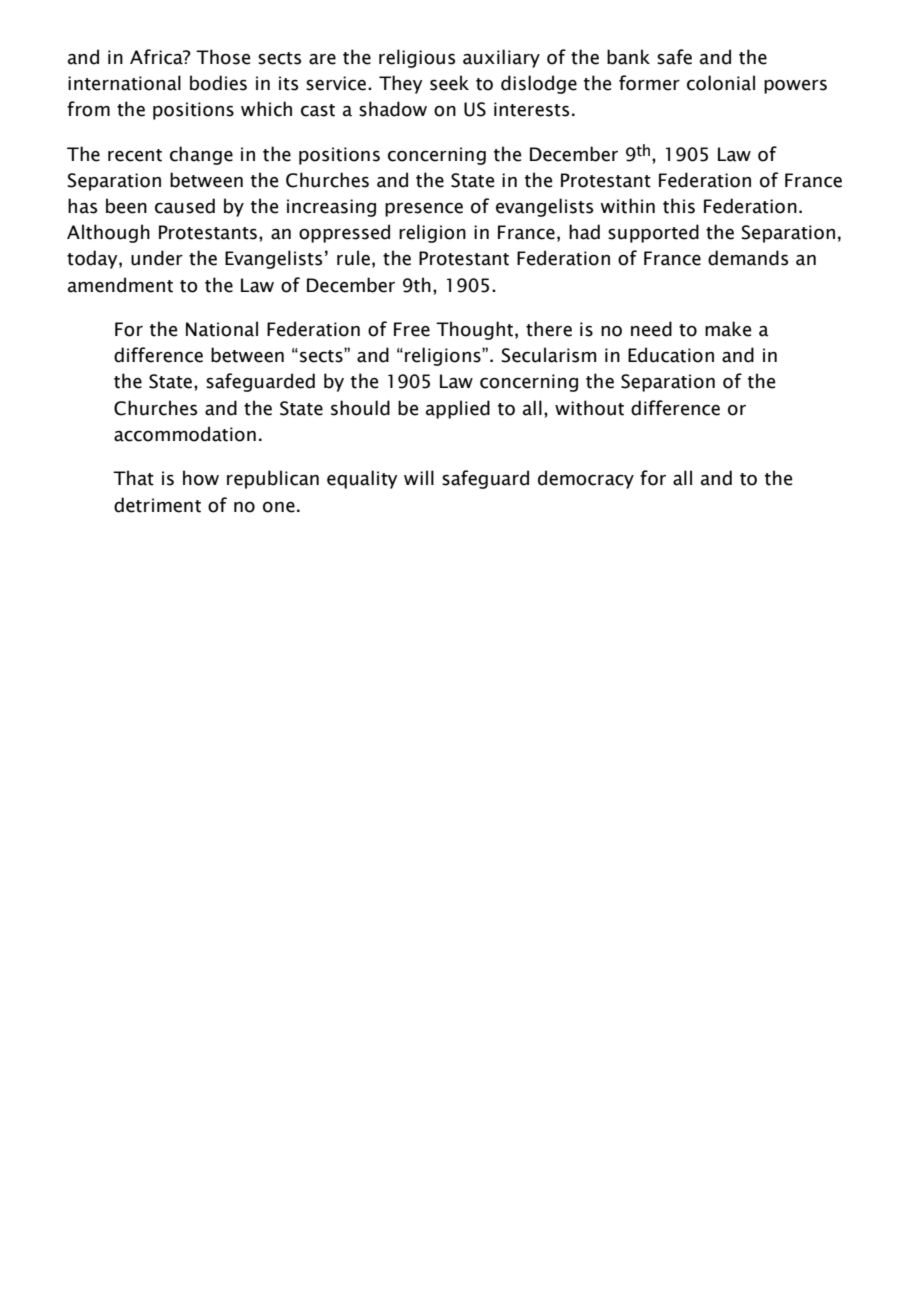  What do you see at coordinates (157, 505) in the image?
I see `detriment` at bounding box center [157, 505].
